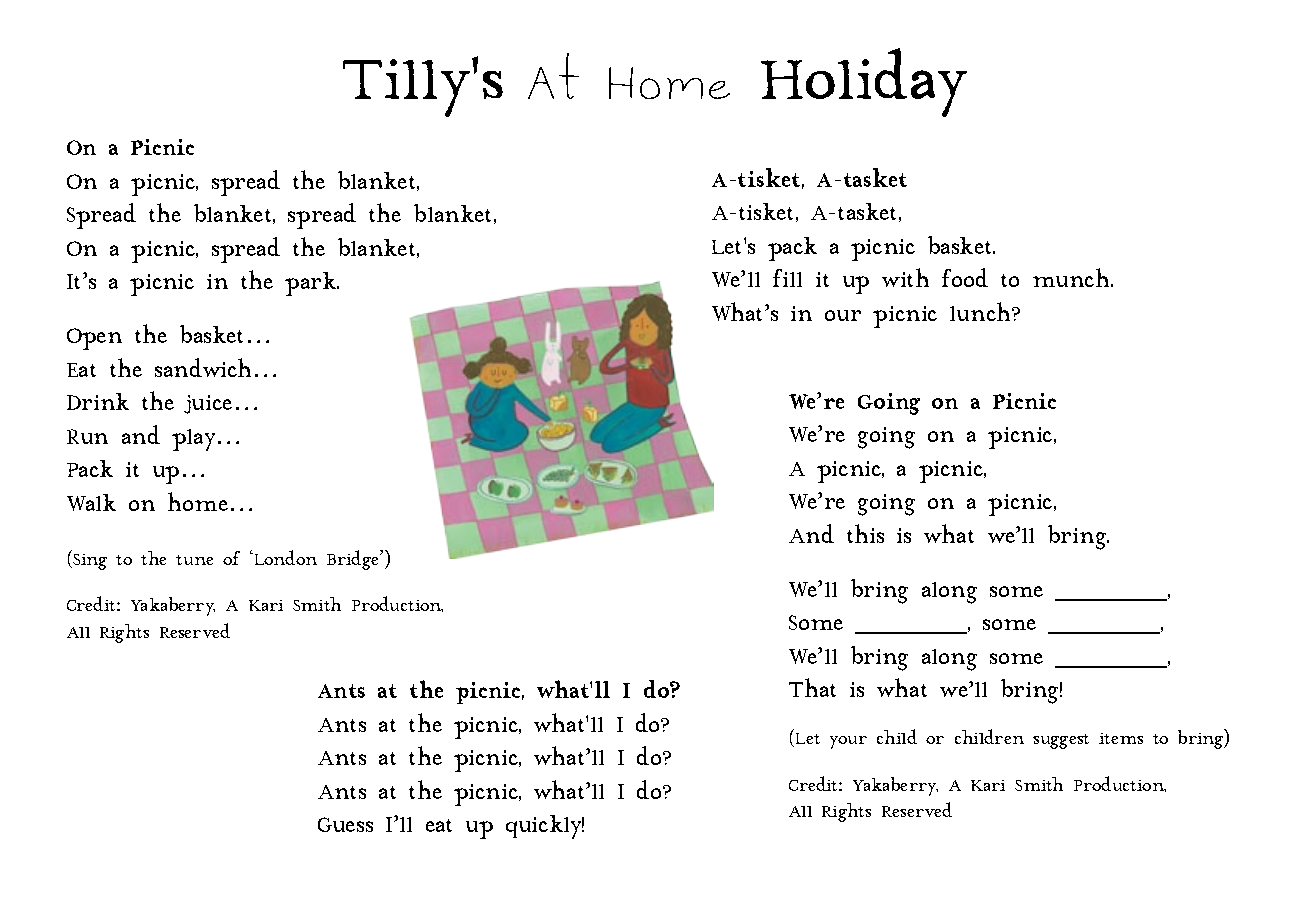 This screenshot has height=924, width=1308. What do you see at coordinates (312, 284) in the screenshot?
I see `park` at bounding box center [312, 284].
